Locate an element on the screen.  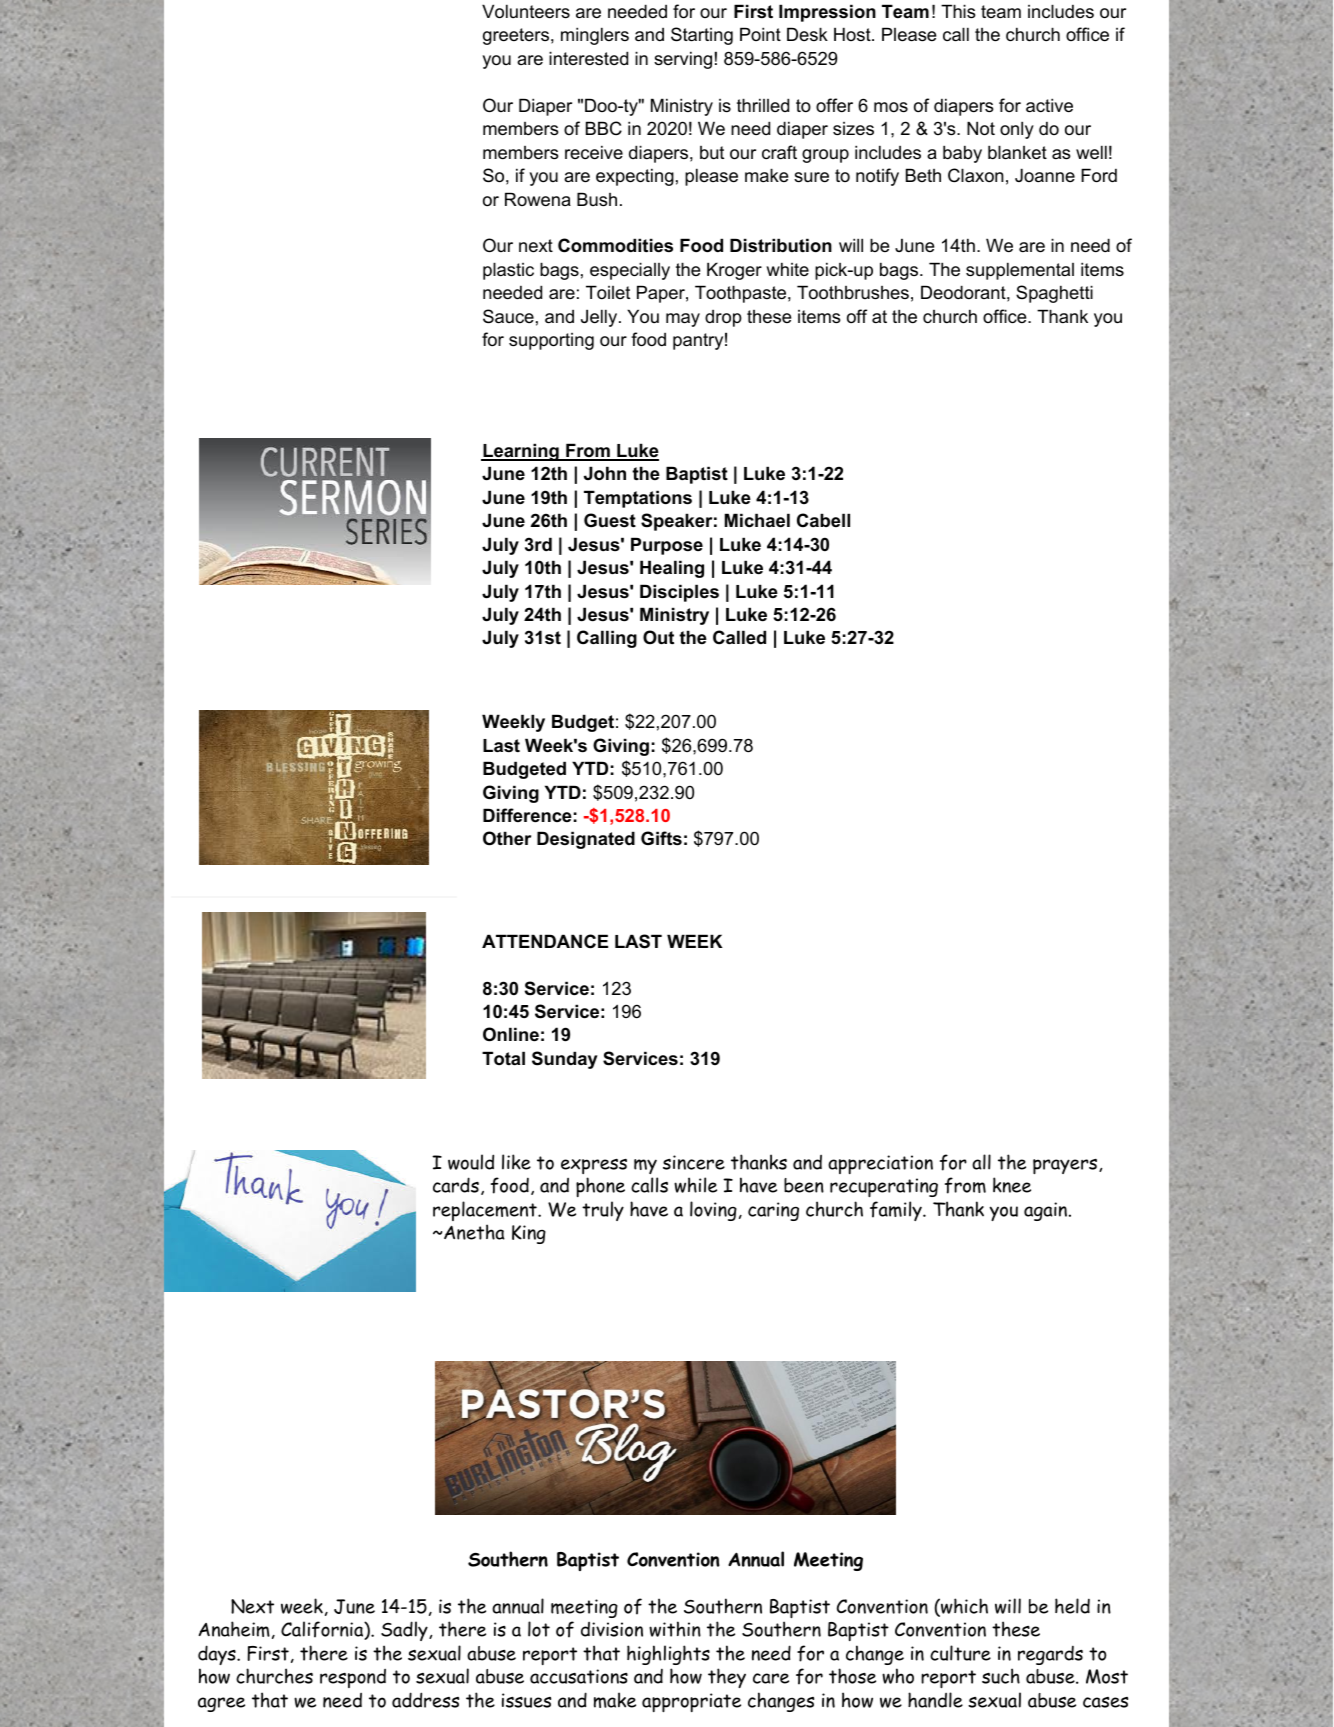
serving is located at coordinates (683, 60).
